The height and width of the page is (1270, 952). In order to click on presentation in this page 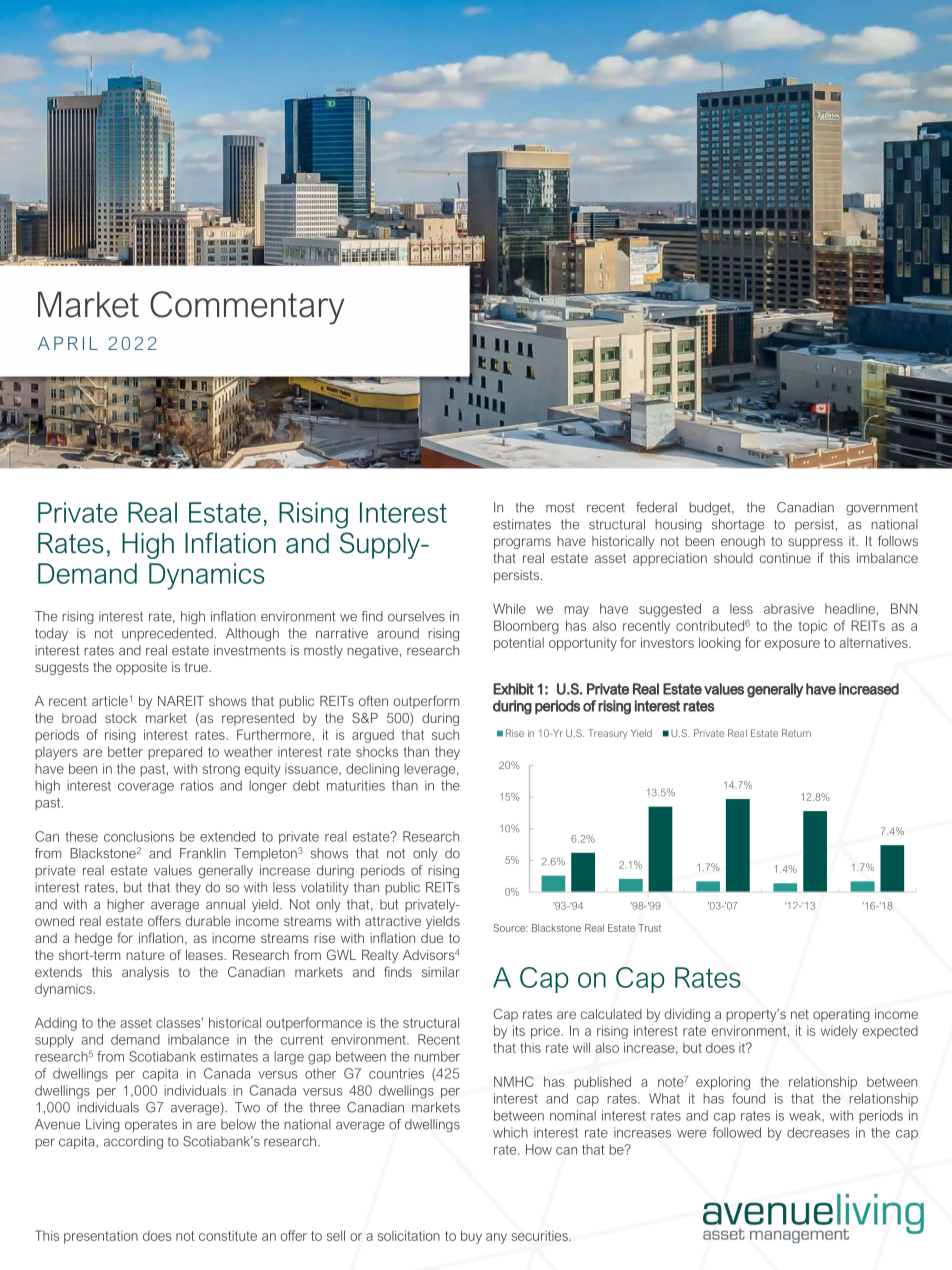, I will do `click(101, 1237)`.
